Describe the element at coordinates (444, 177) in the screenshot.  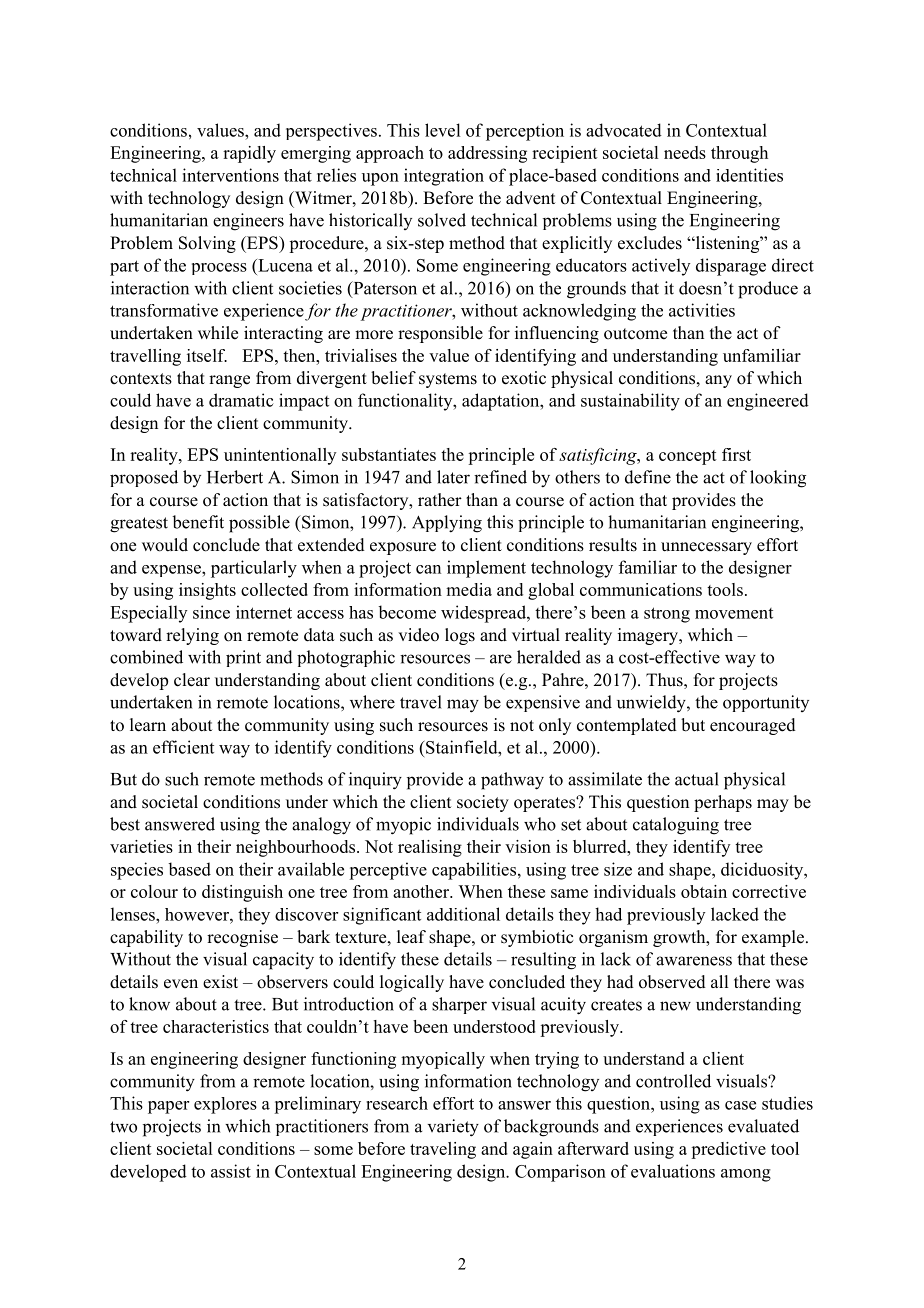
I see `integration` at that location.
